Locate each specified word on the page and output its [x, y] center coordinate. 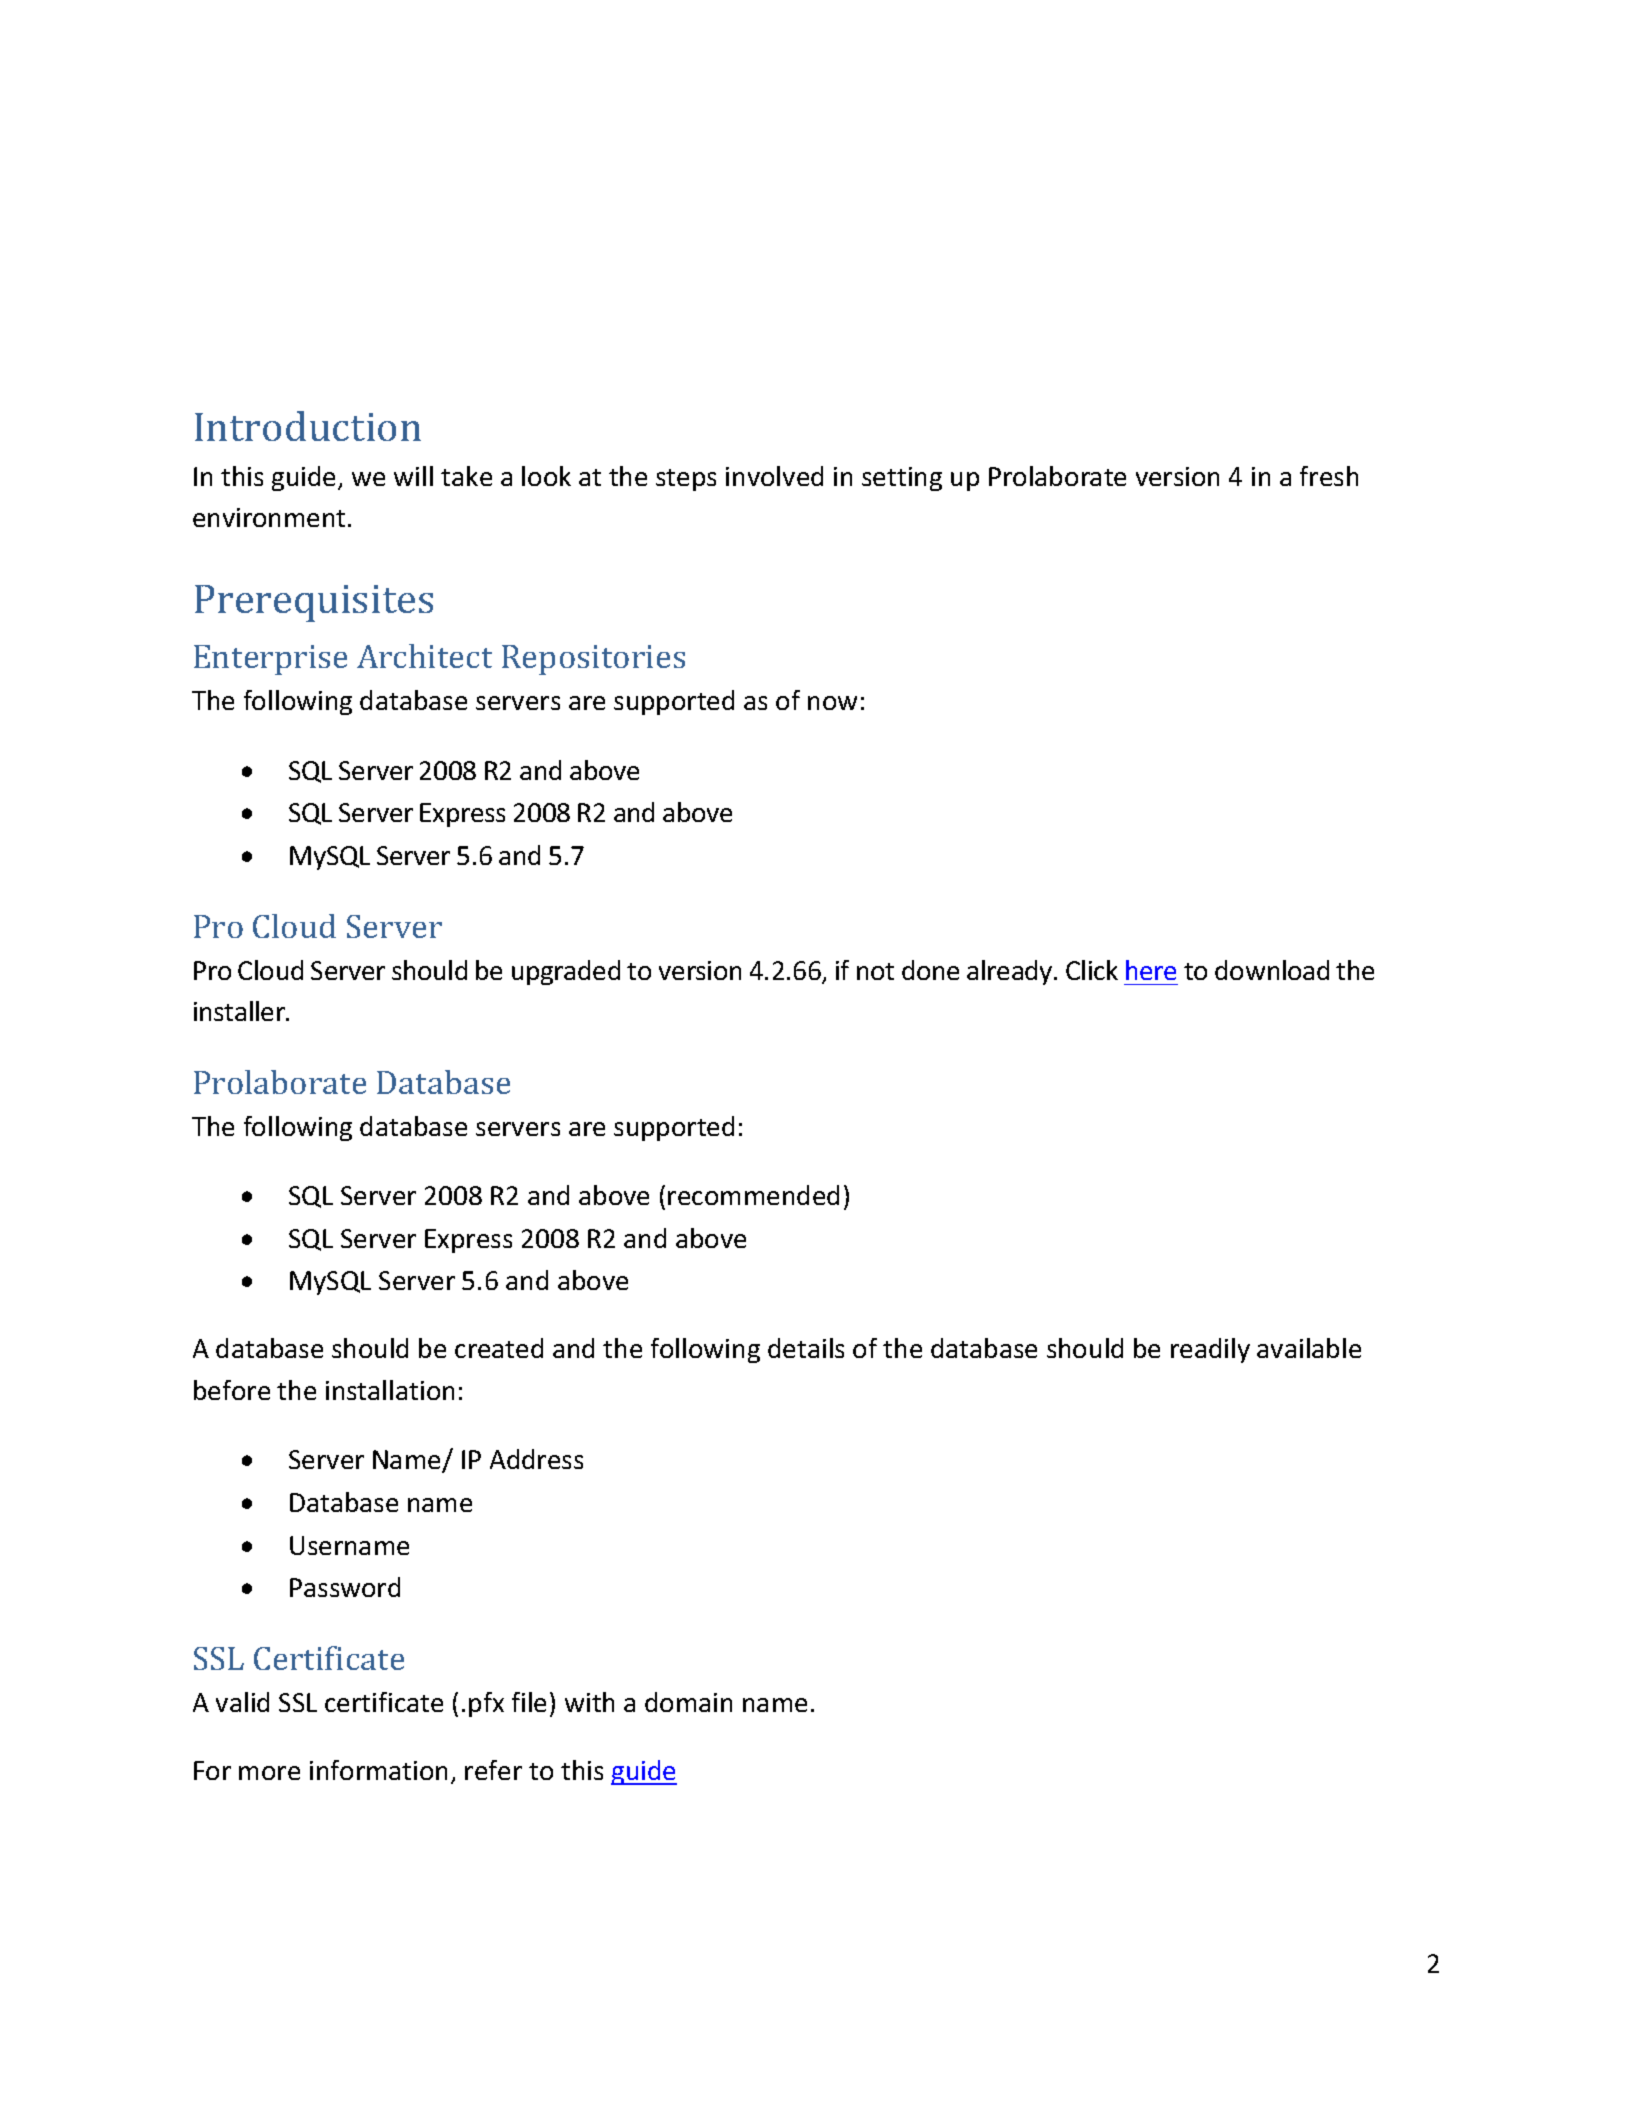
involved [774, 476]
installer [240, 1011]
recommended [753, 1195]
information [378, 1770]
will [413, 476]
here [1151, 970]
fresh [1329, 476]
